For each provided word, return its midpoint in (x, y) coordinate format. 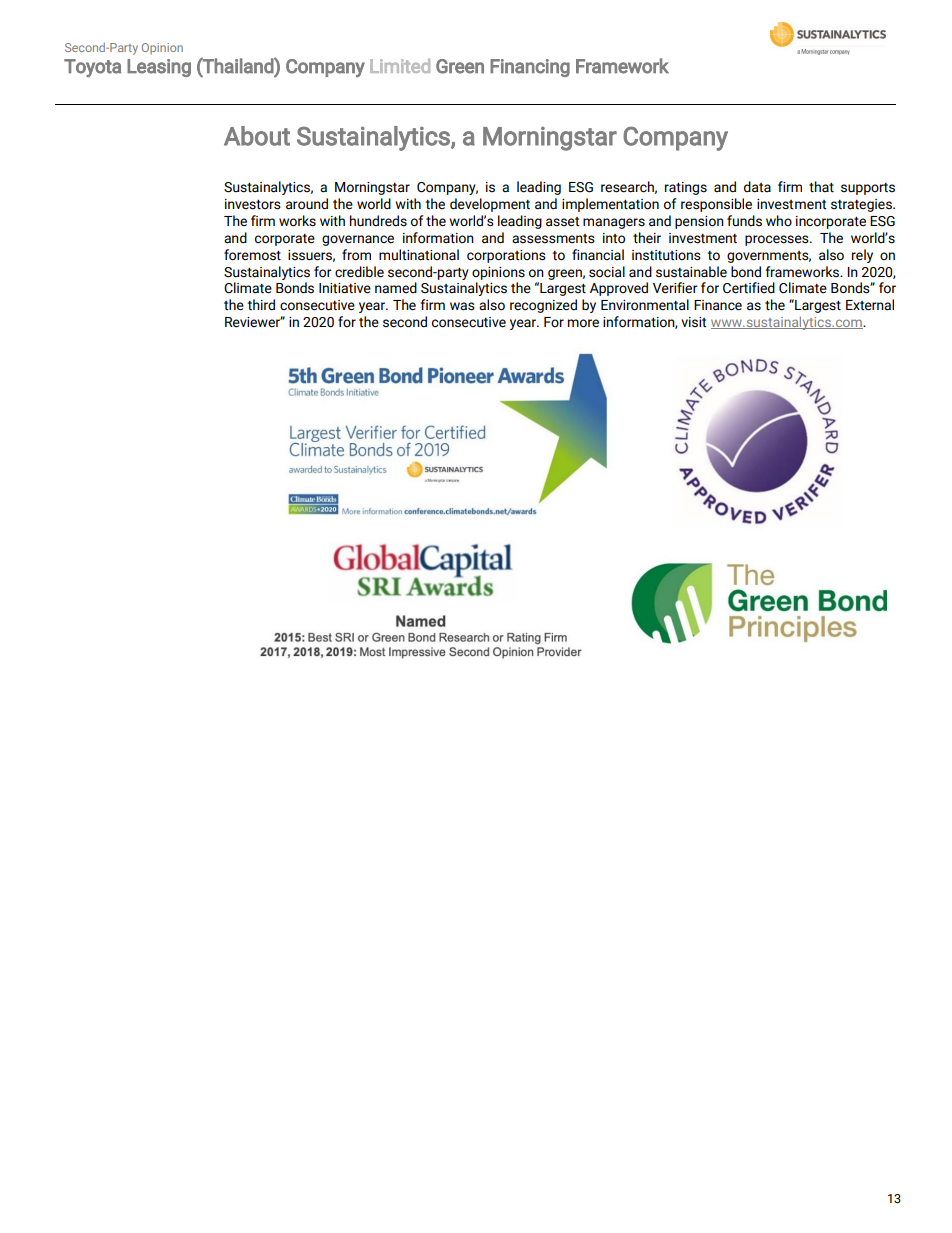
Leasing (159, 68)
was (462, 306)
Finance (718, 305)
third (261, 305)
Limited (400, 66)
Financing (530, 68)
